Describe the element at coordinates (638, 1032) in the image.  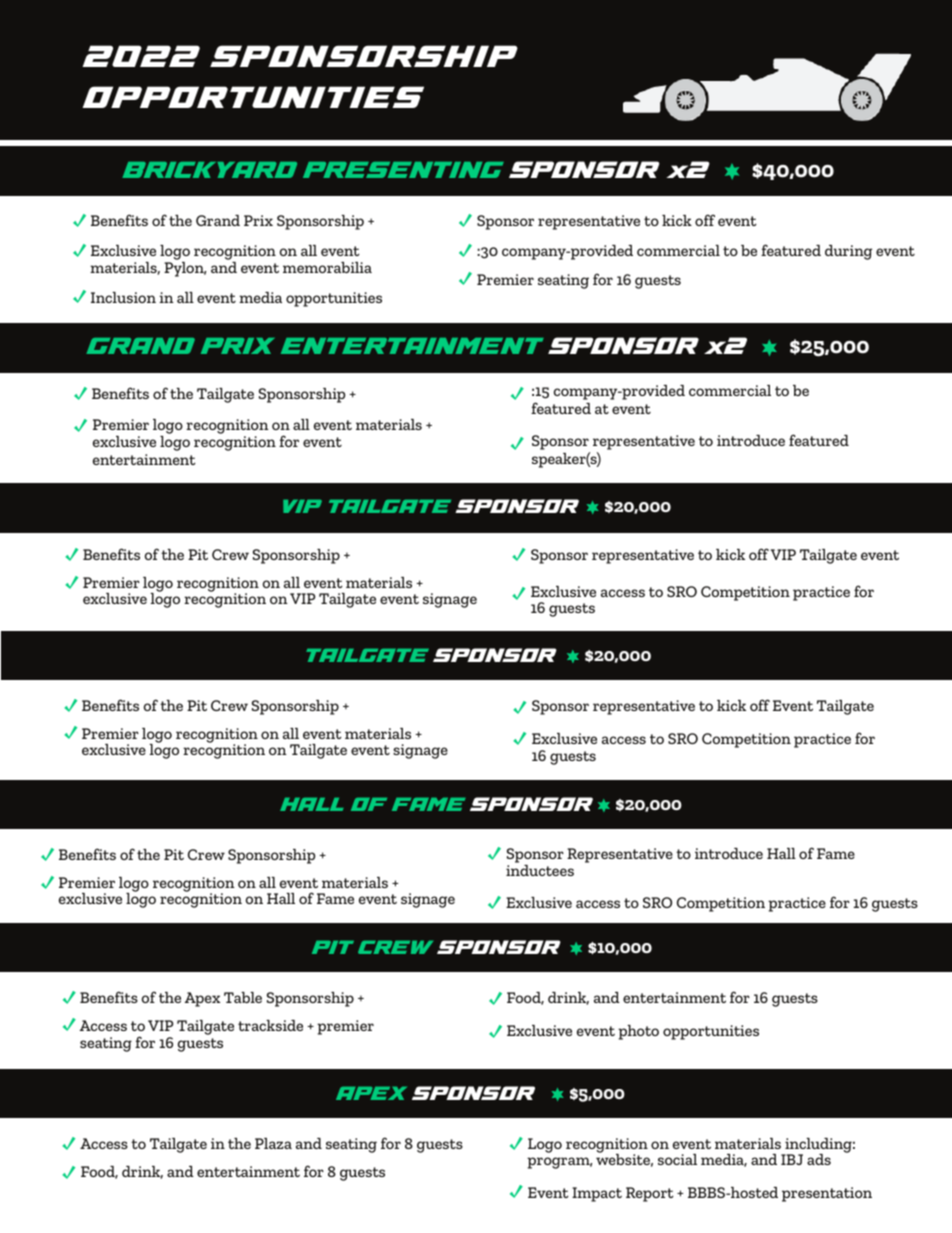
I see `photo` at that location.
